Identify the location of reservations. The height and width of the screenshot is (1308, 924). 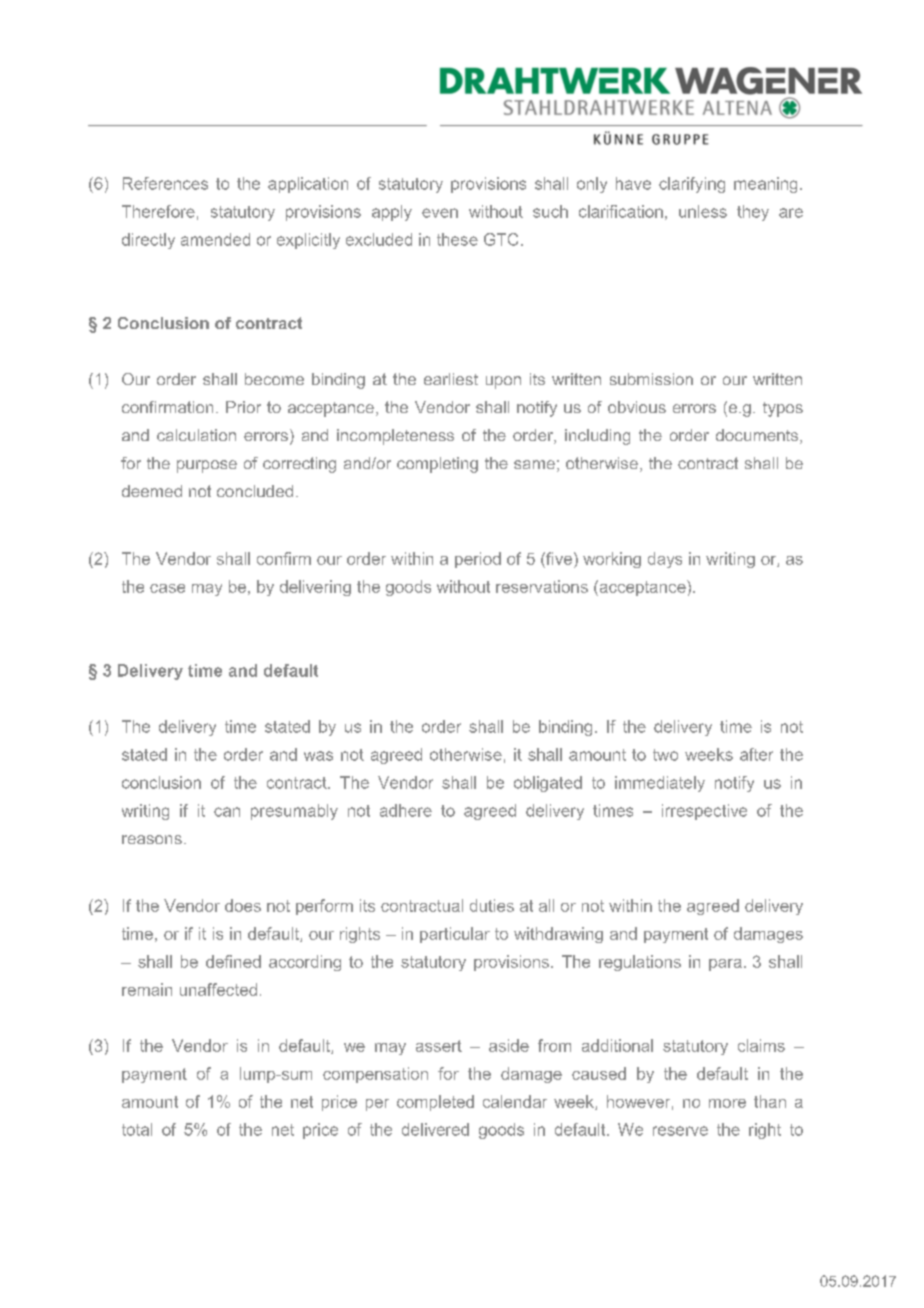
(542, 586).
